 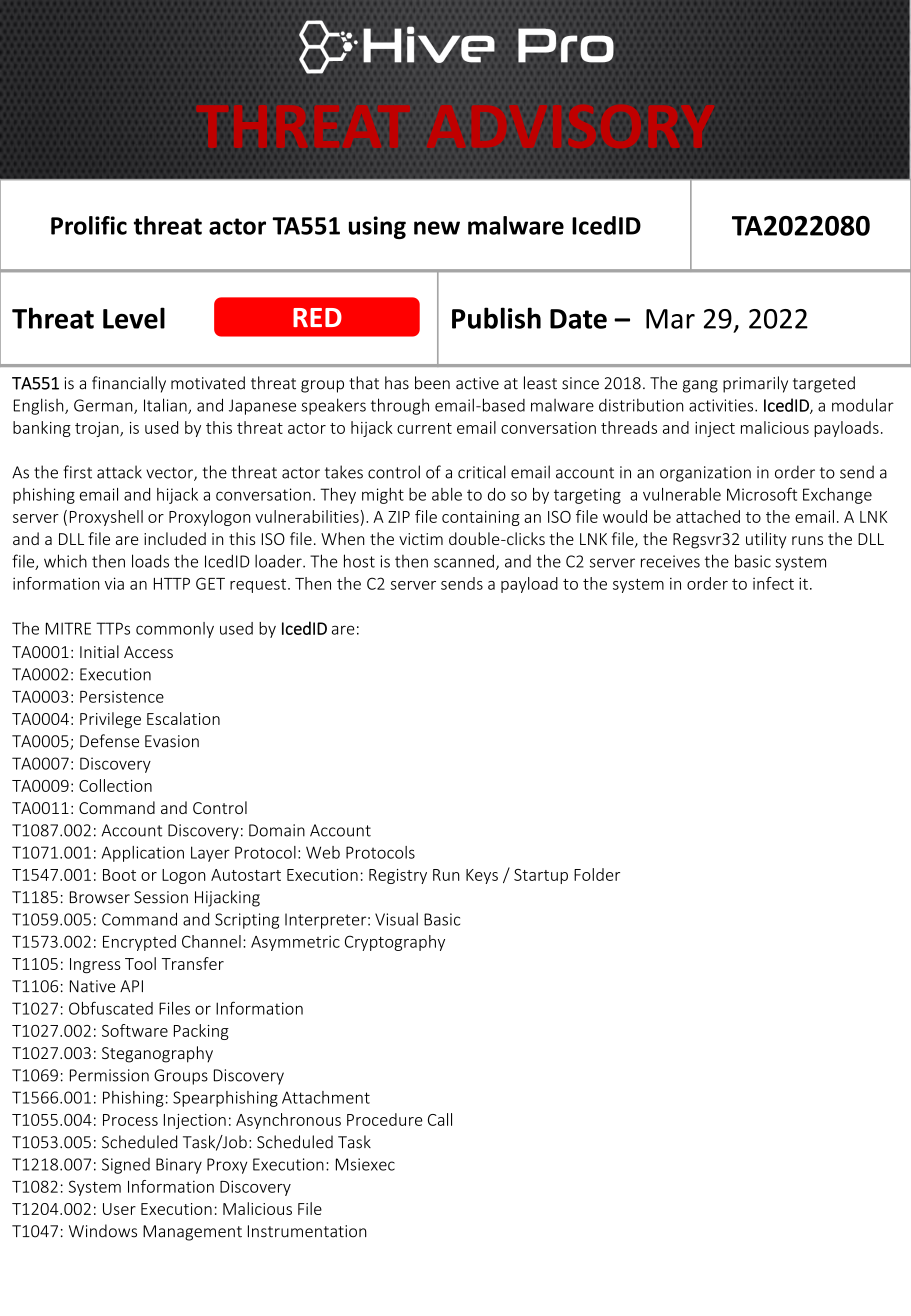 What do you see at coordinates (437, 228) in the page?
I see `new` at bounding box center [437, 228].
